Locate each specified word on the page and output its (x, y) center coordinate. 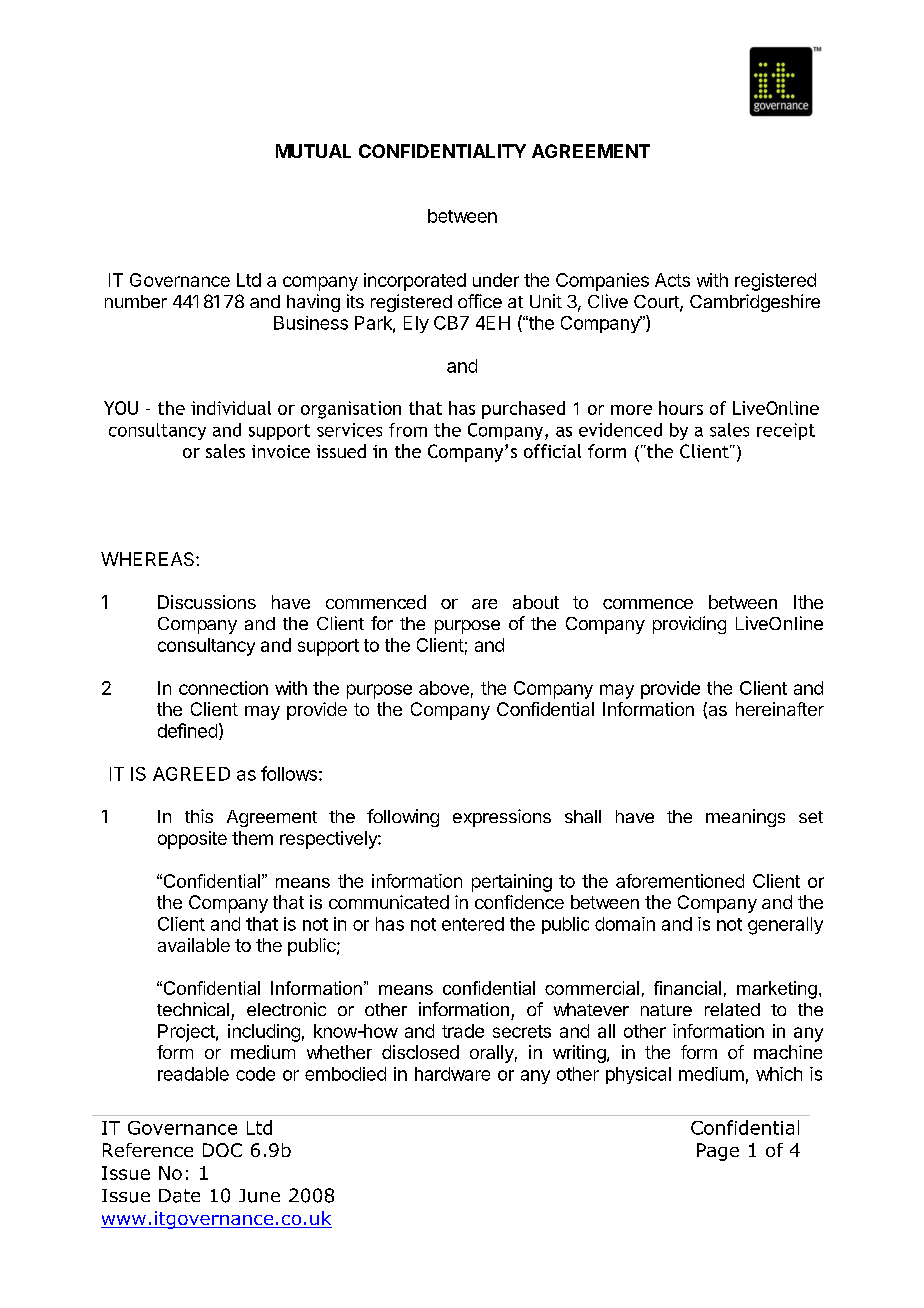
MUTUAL (313, 151)
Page (718, 1152)
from (408, 430)
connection (223, 688)
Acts (672, 280)
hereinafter (780, 709)
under (496, 280)
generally (785, 926)
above (444, 688)
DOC (222, 1150)
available (194, 945)
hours (681, 408)
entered (473, 924)
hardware (452, 1074)
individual (231, 408)
